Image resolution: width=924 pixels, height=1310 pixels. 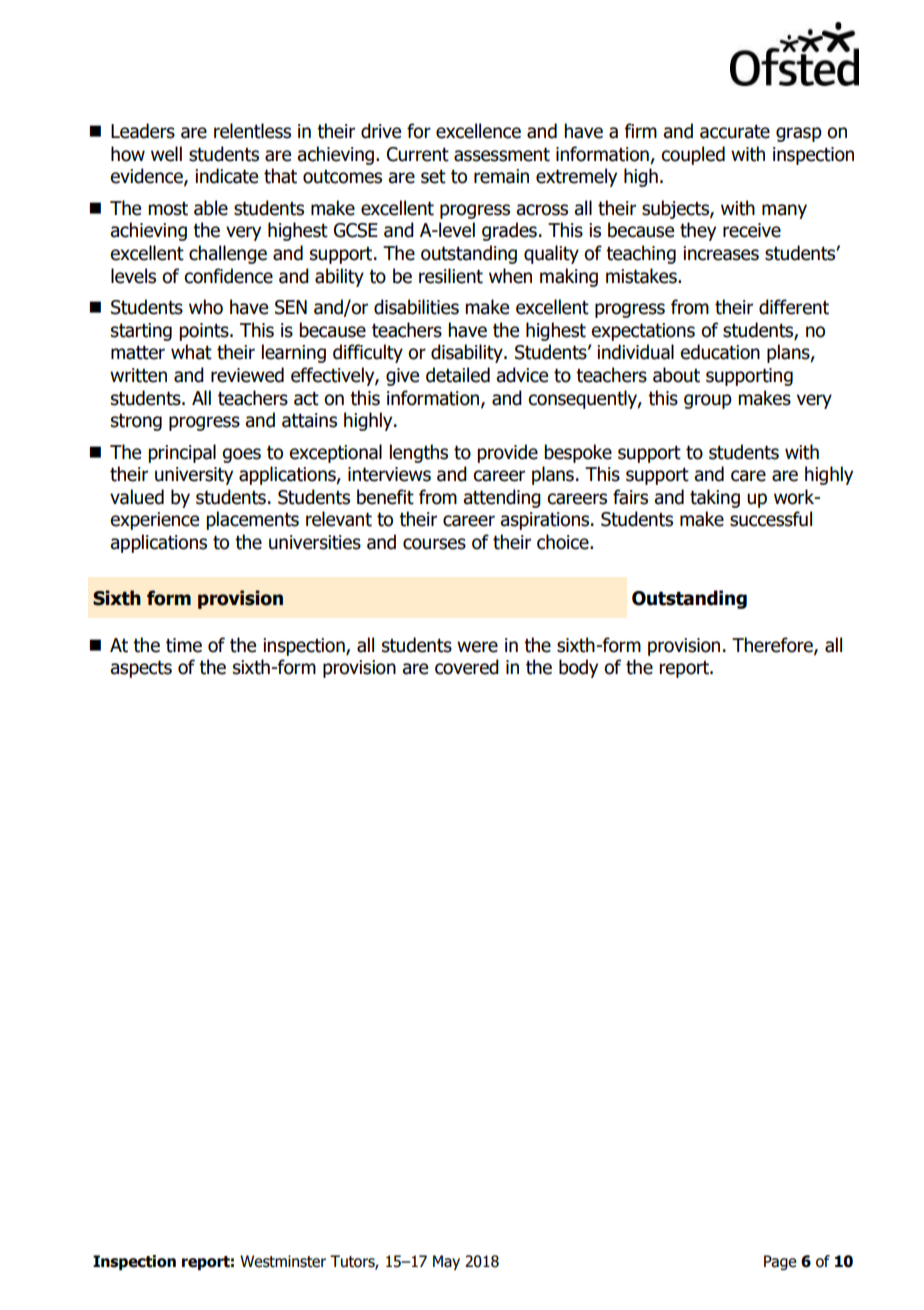 What do you see at coordinates (283, 1261) in the page?
I see `Westminster` at bounding box center [283, 1261].
